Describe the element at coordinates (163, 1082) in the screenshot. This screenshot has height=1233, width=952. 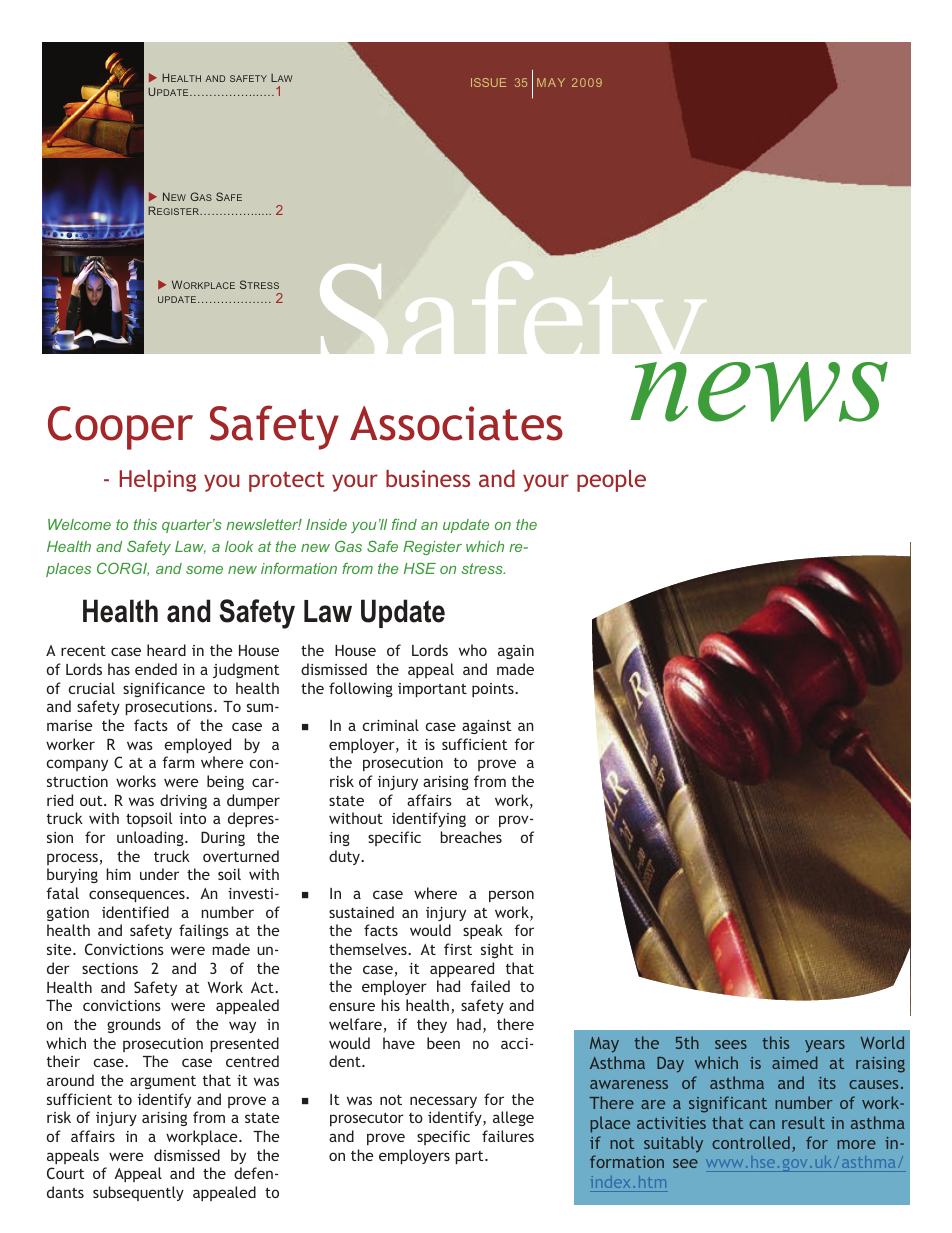
I see `argument` at that location.
